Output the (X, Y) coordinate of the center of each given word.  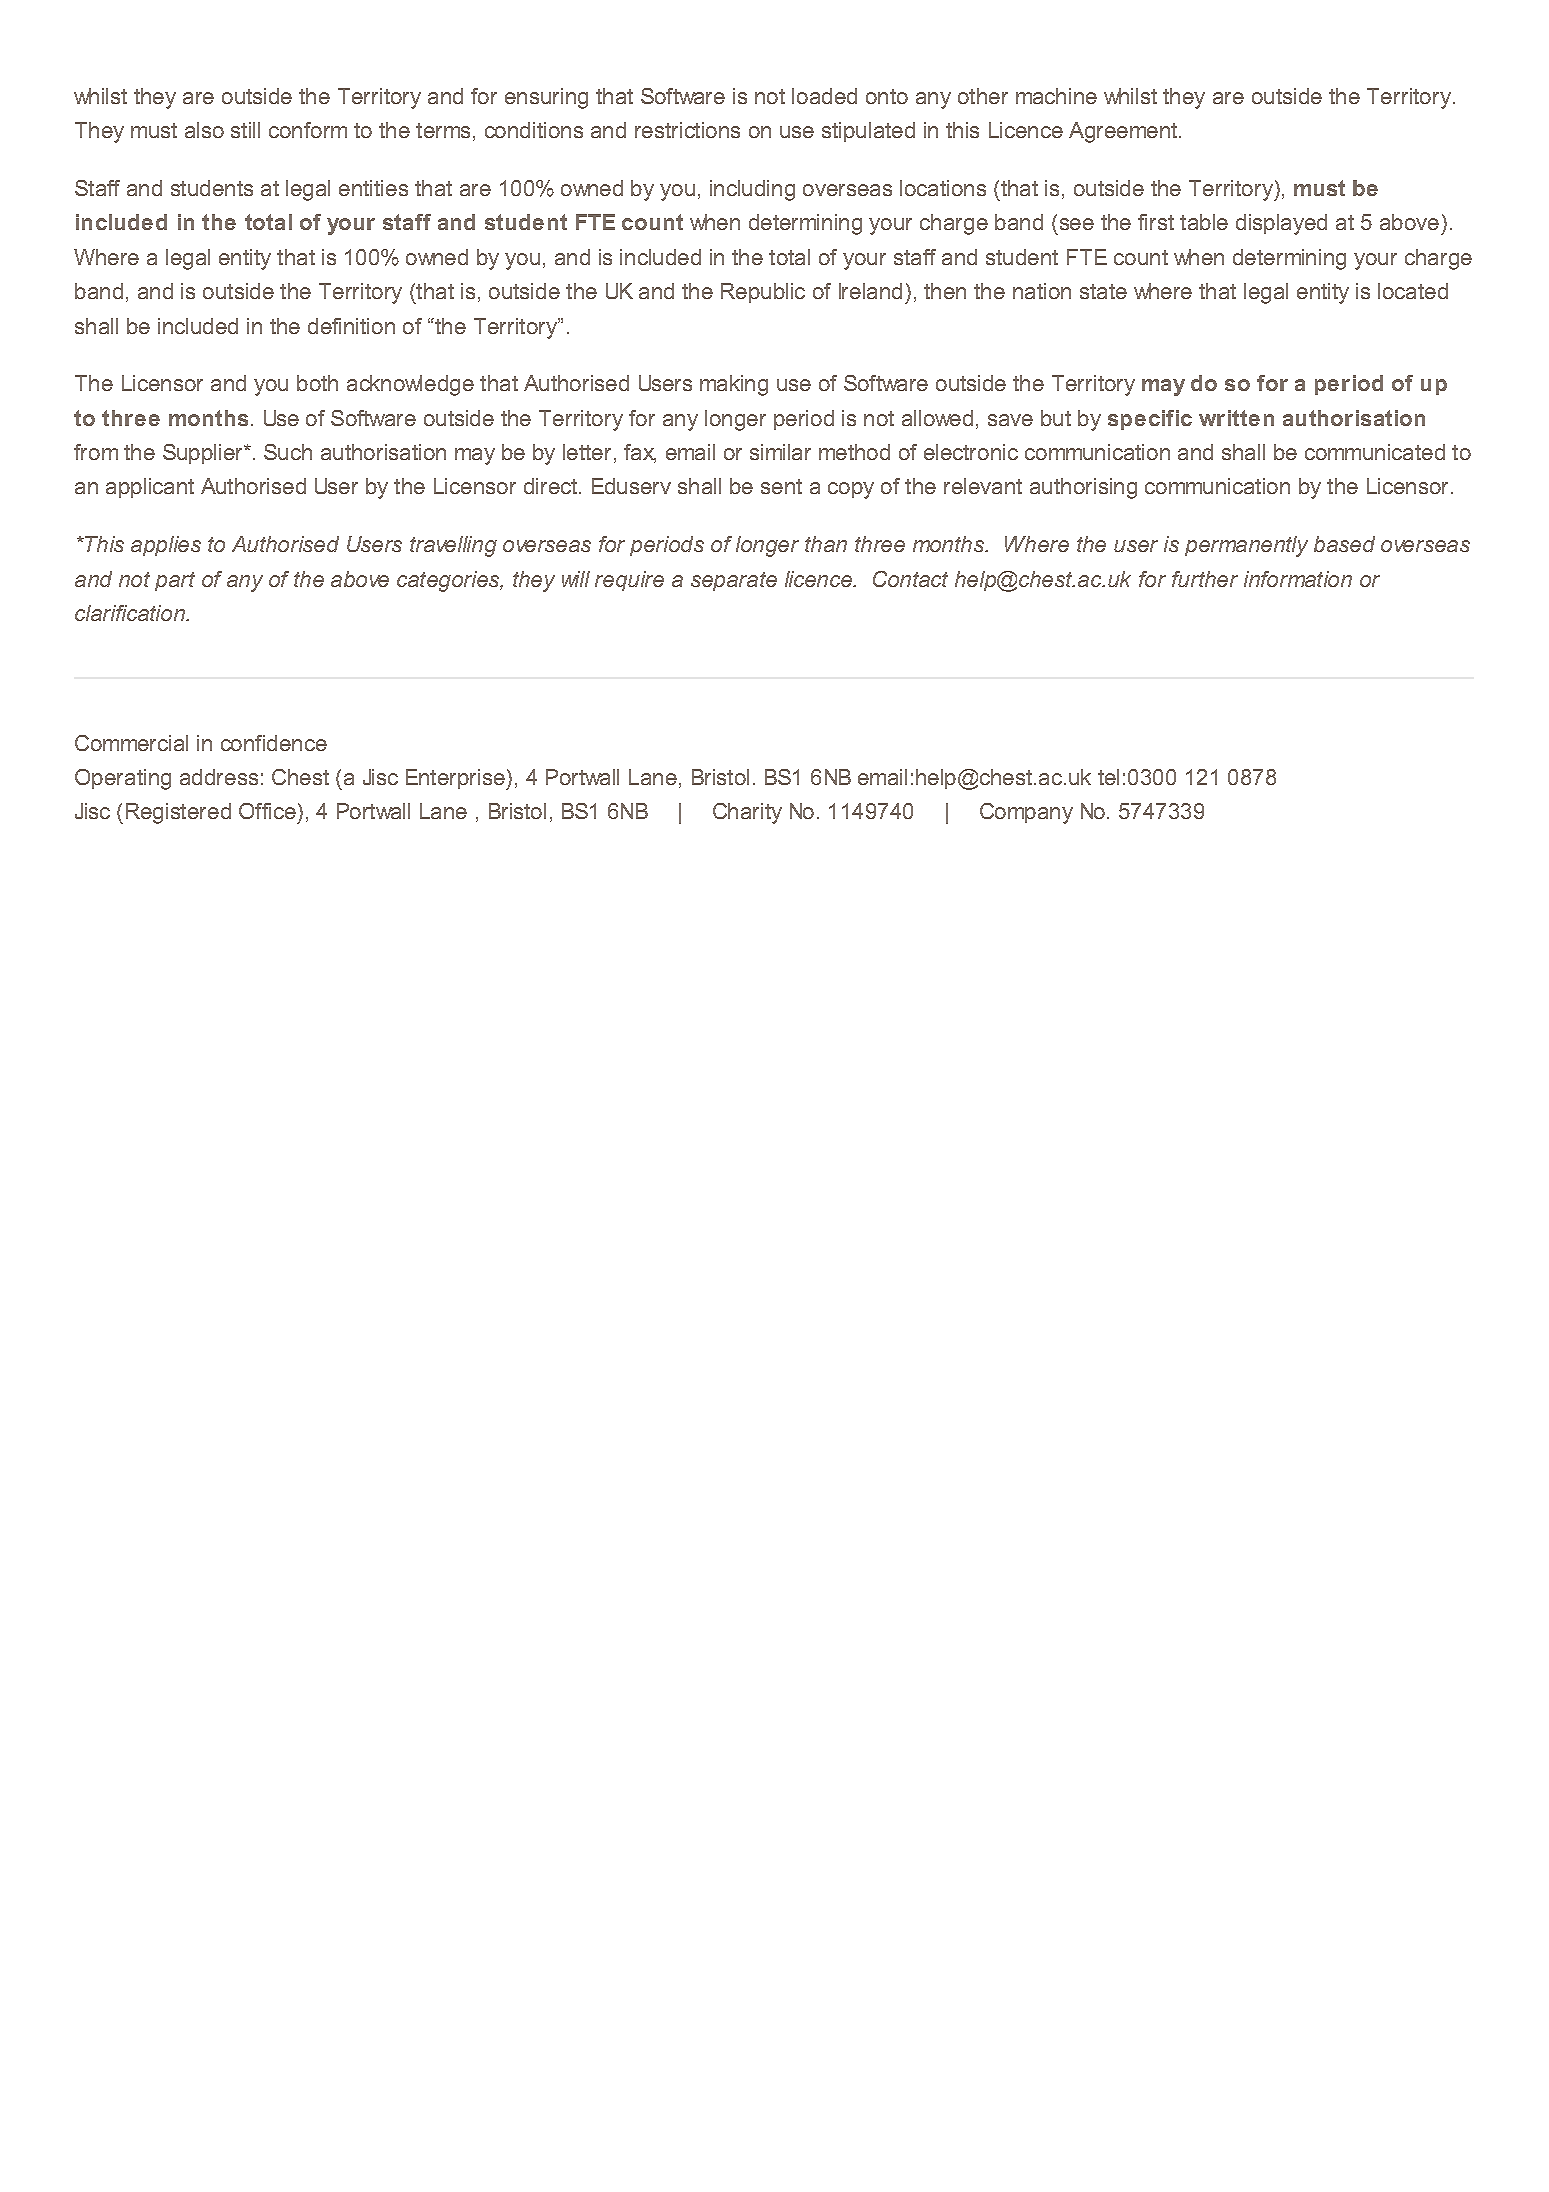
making (734, 385)
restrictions (687, 130)
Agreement (1124, 132)
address (219, 777)
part (175, 581)
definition (351, 326)
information (1298, 579)
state (1103, 291)
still (245, 130)
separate (734, 581)
